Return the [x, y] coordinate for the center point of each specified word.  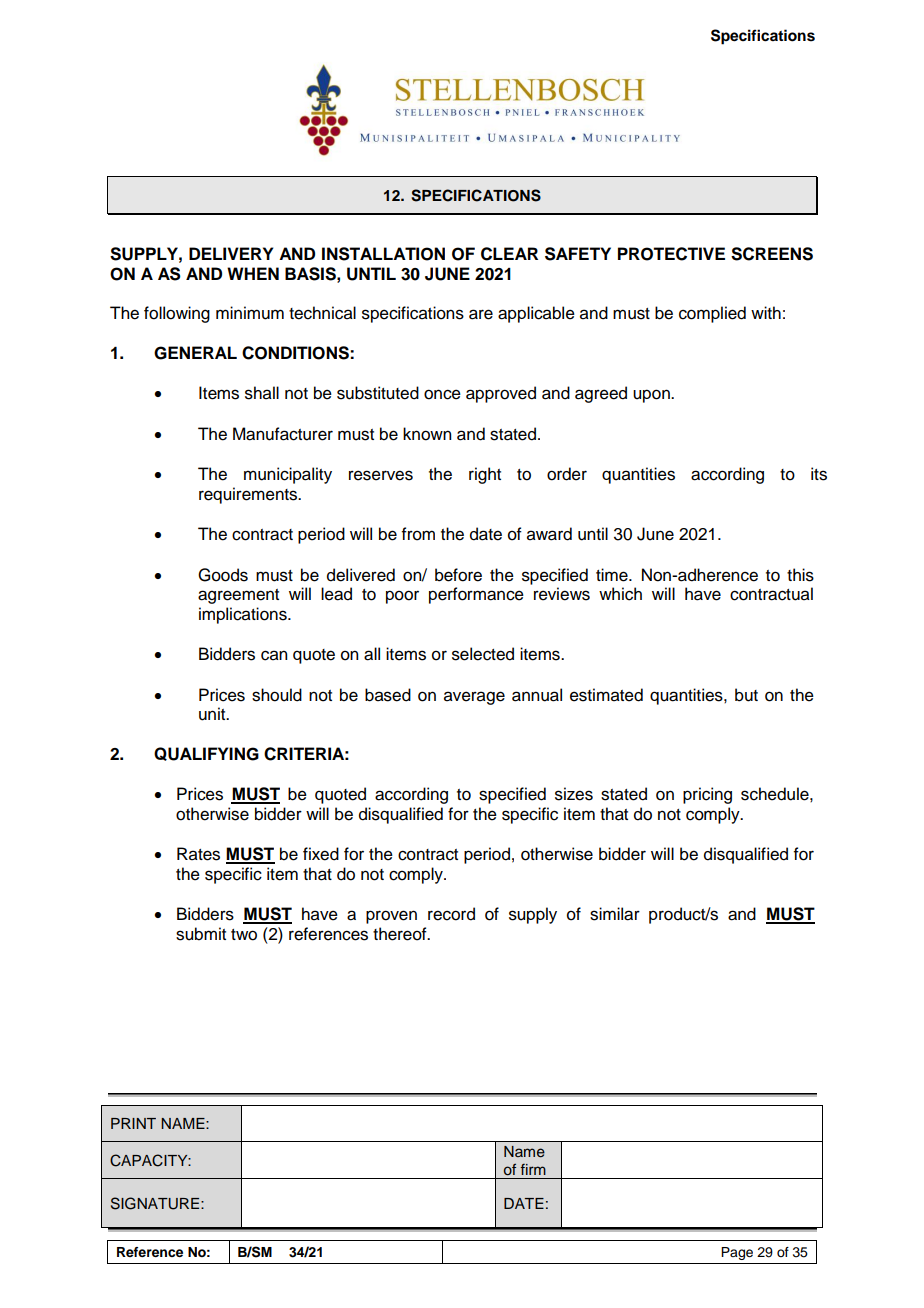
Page [737, 1253]
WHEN [253, 273]
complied [712, 314]
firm [533, 1169]
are [481, 314]
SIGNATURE [156, 1203]
